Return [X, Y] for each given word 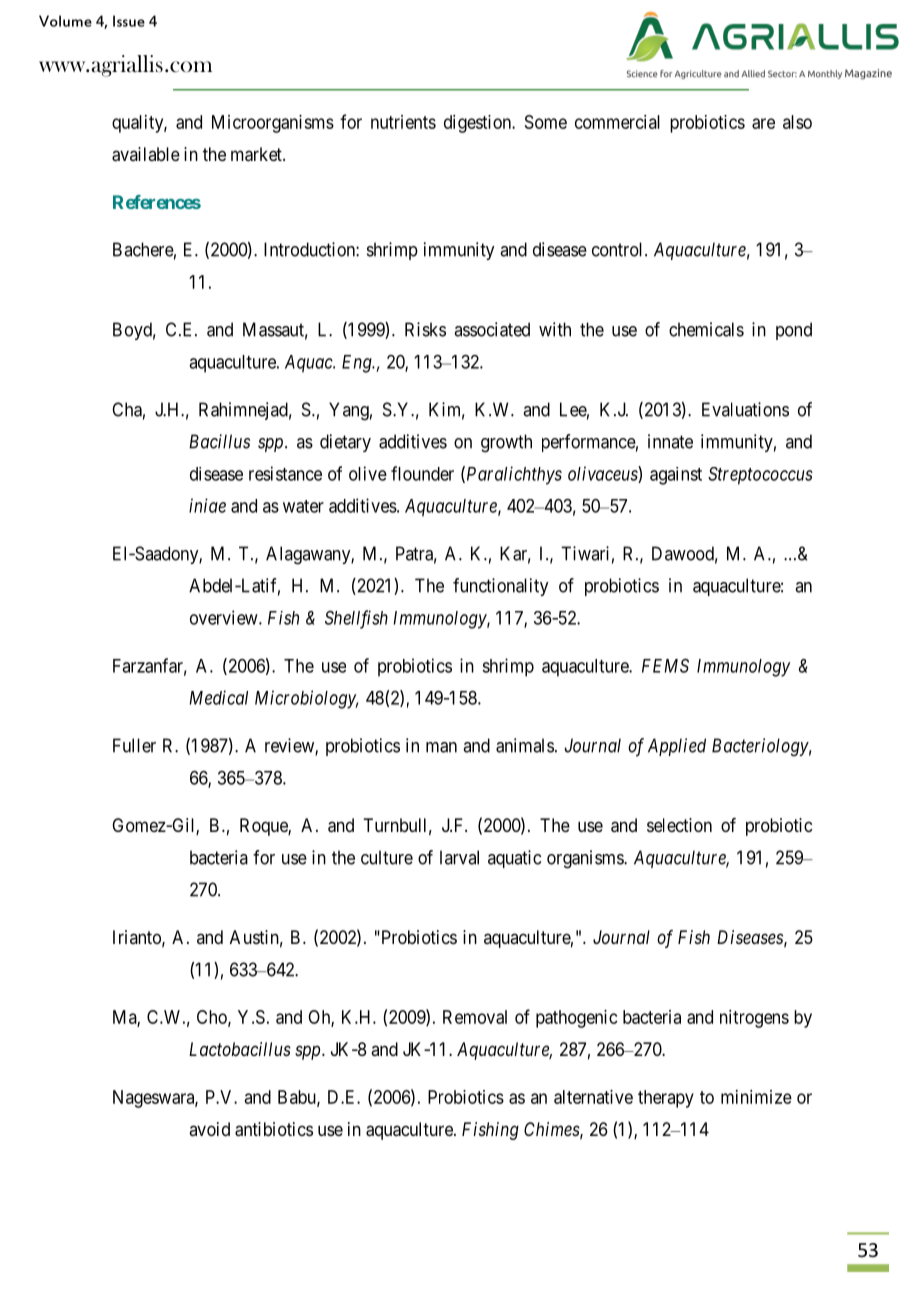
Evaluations [745, 409]
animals [525, 745]
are [763, 123]
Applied [677, 747]
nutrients [403, 122]
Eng [358, 364]
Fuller [134, 745]
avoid [209, 1129]
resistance [285, 473]
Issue [129, 21]
